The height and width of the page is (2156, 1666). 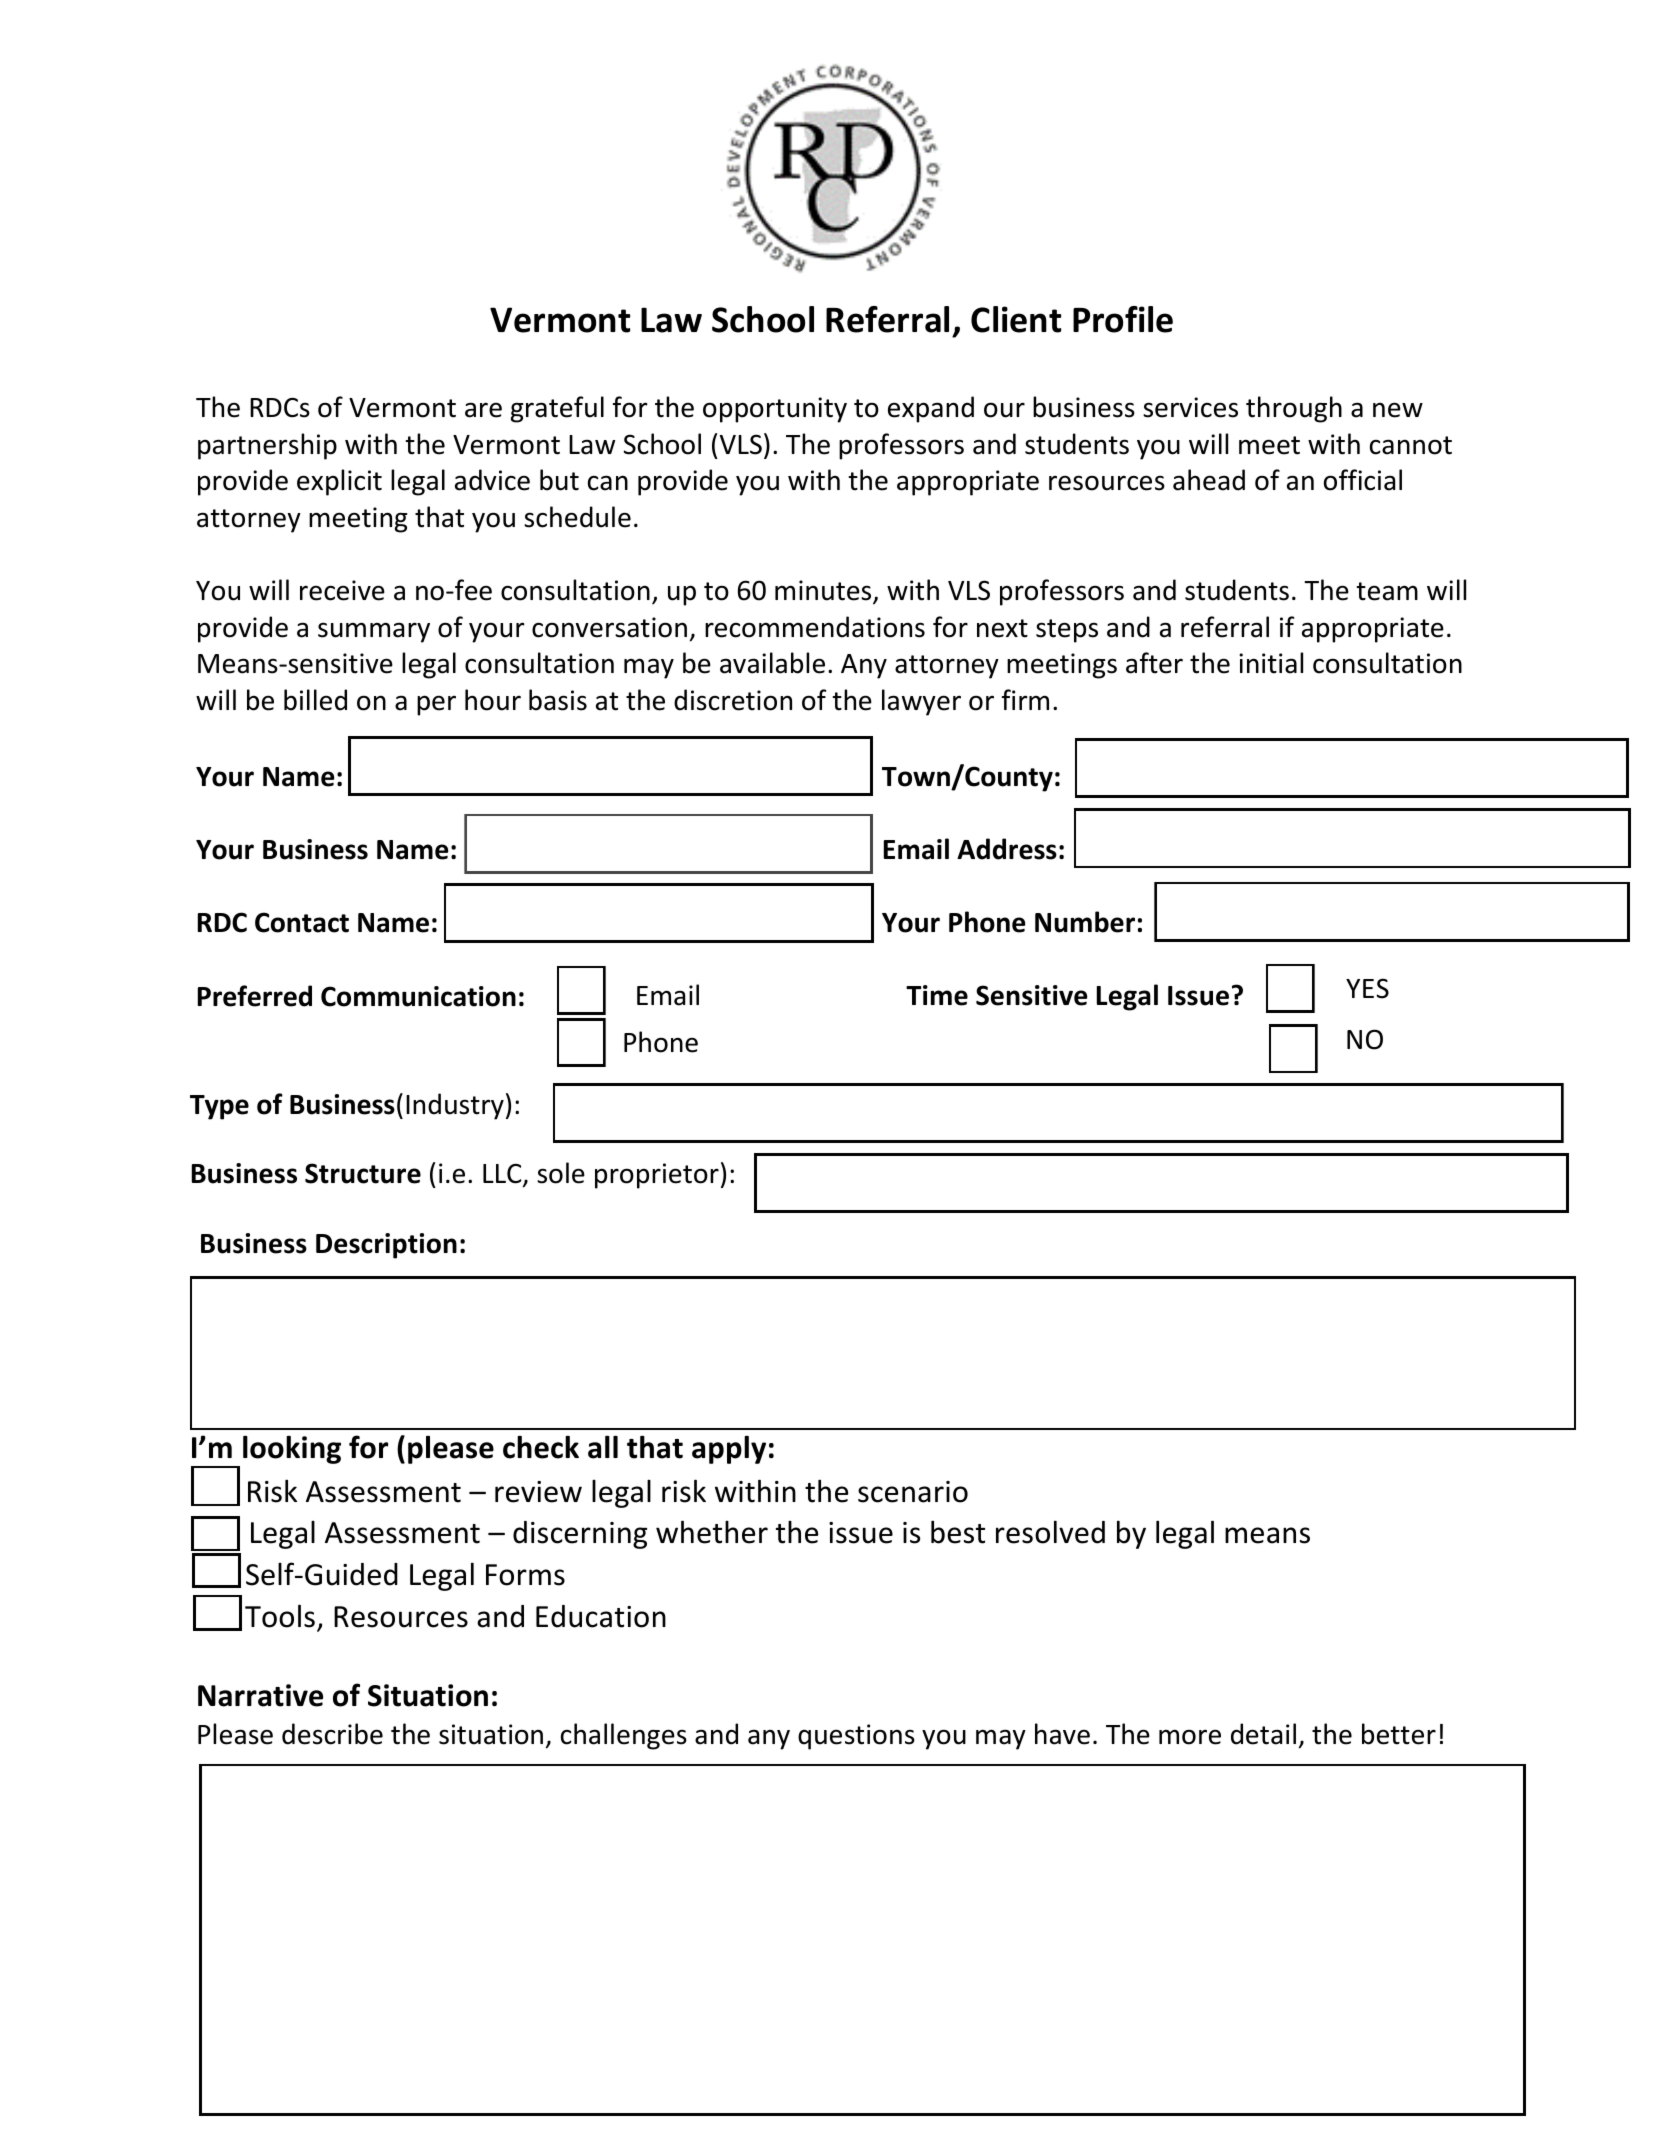 I want to click on describe, so click(x=332, y=1734).
